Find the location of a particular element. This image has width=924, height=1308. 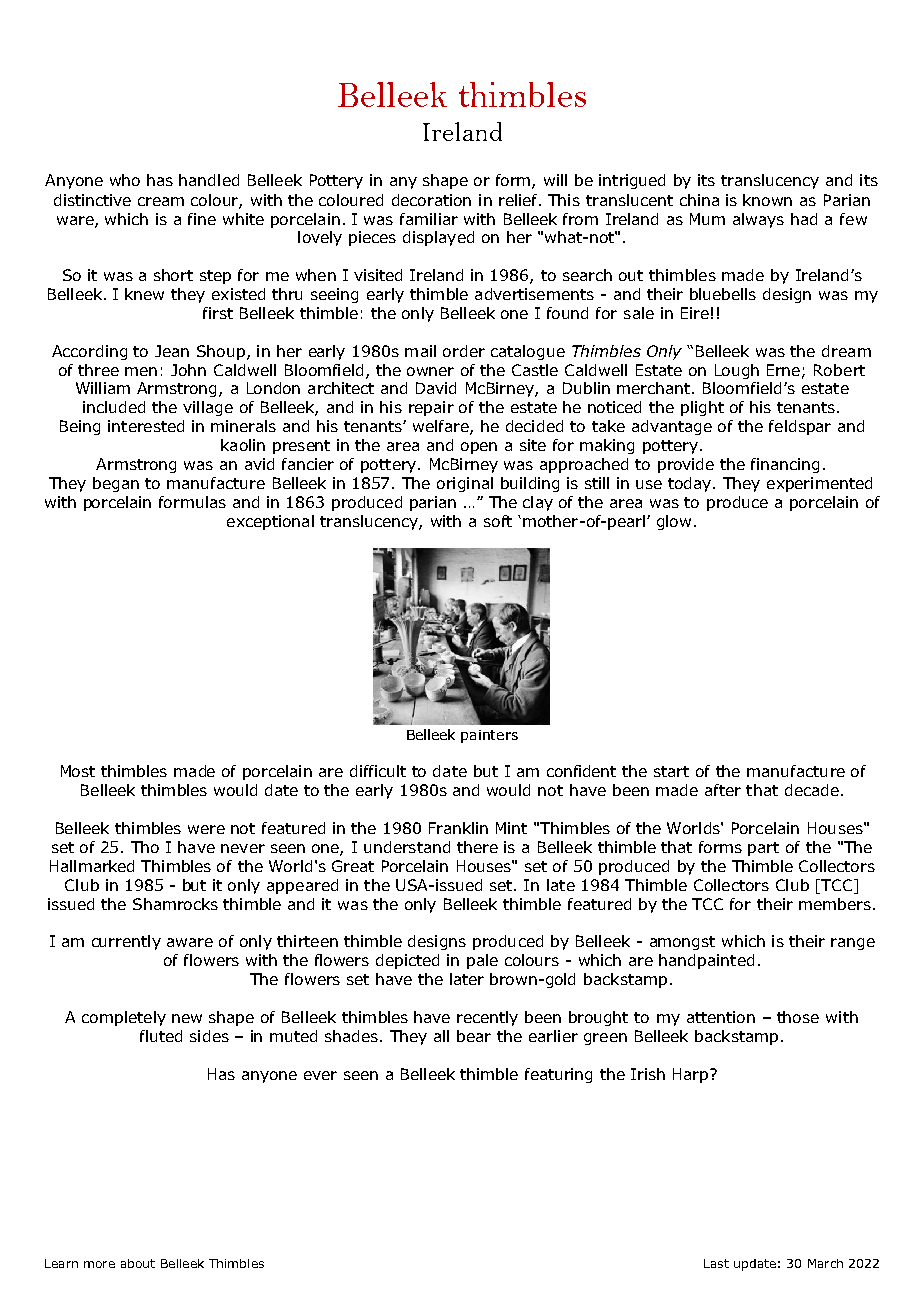

glow is located at coordinates (674, 522).
